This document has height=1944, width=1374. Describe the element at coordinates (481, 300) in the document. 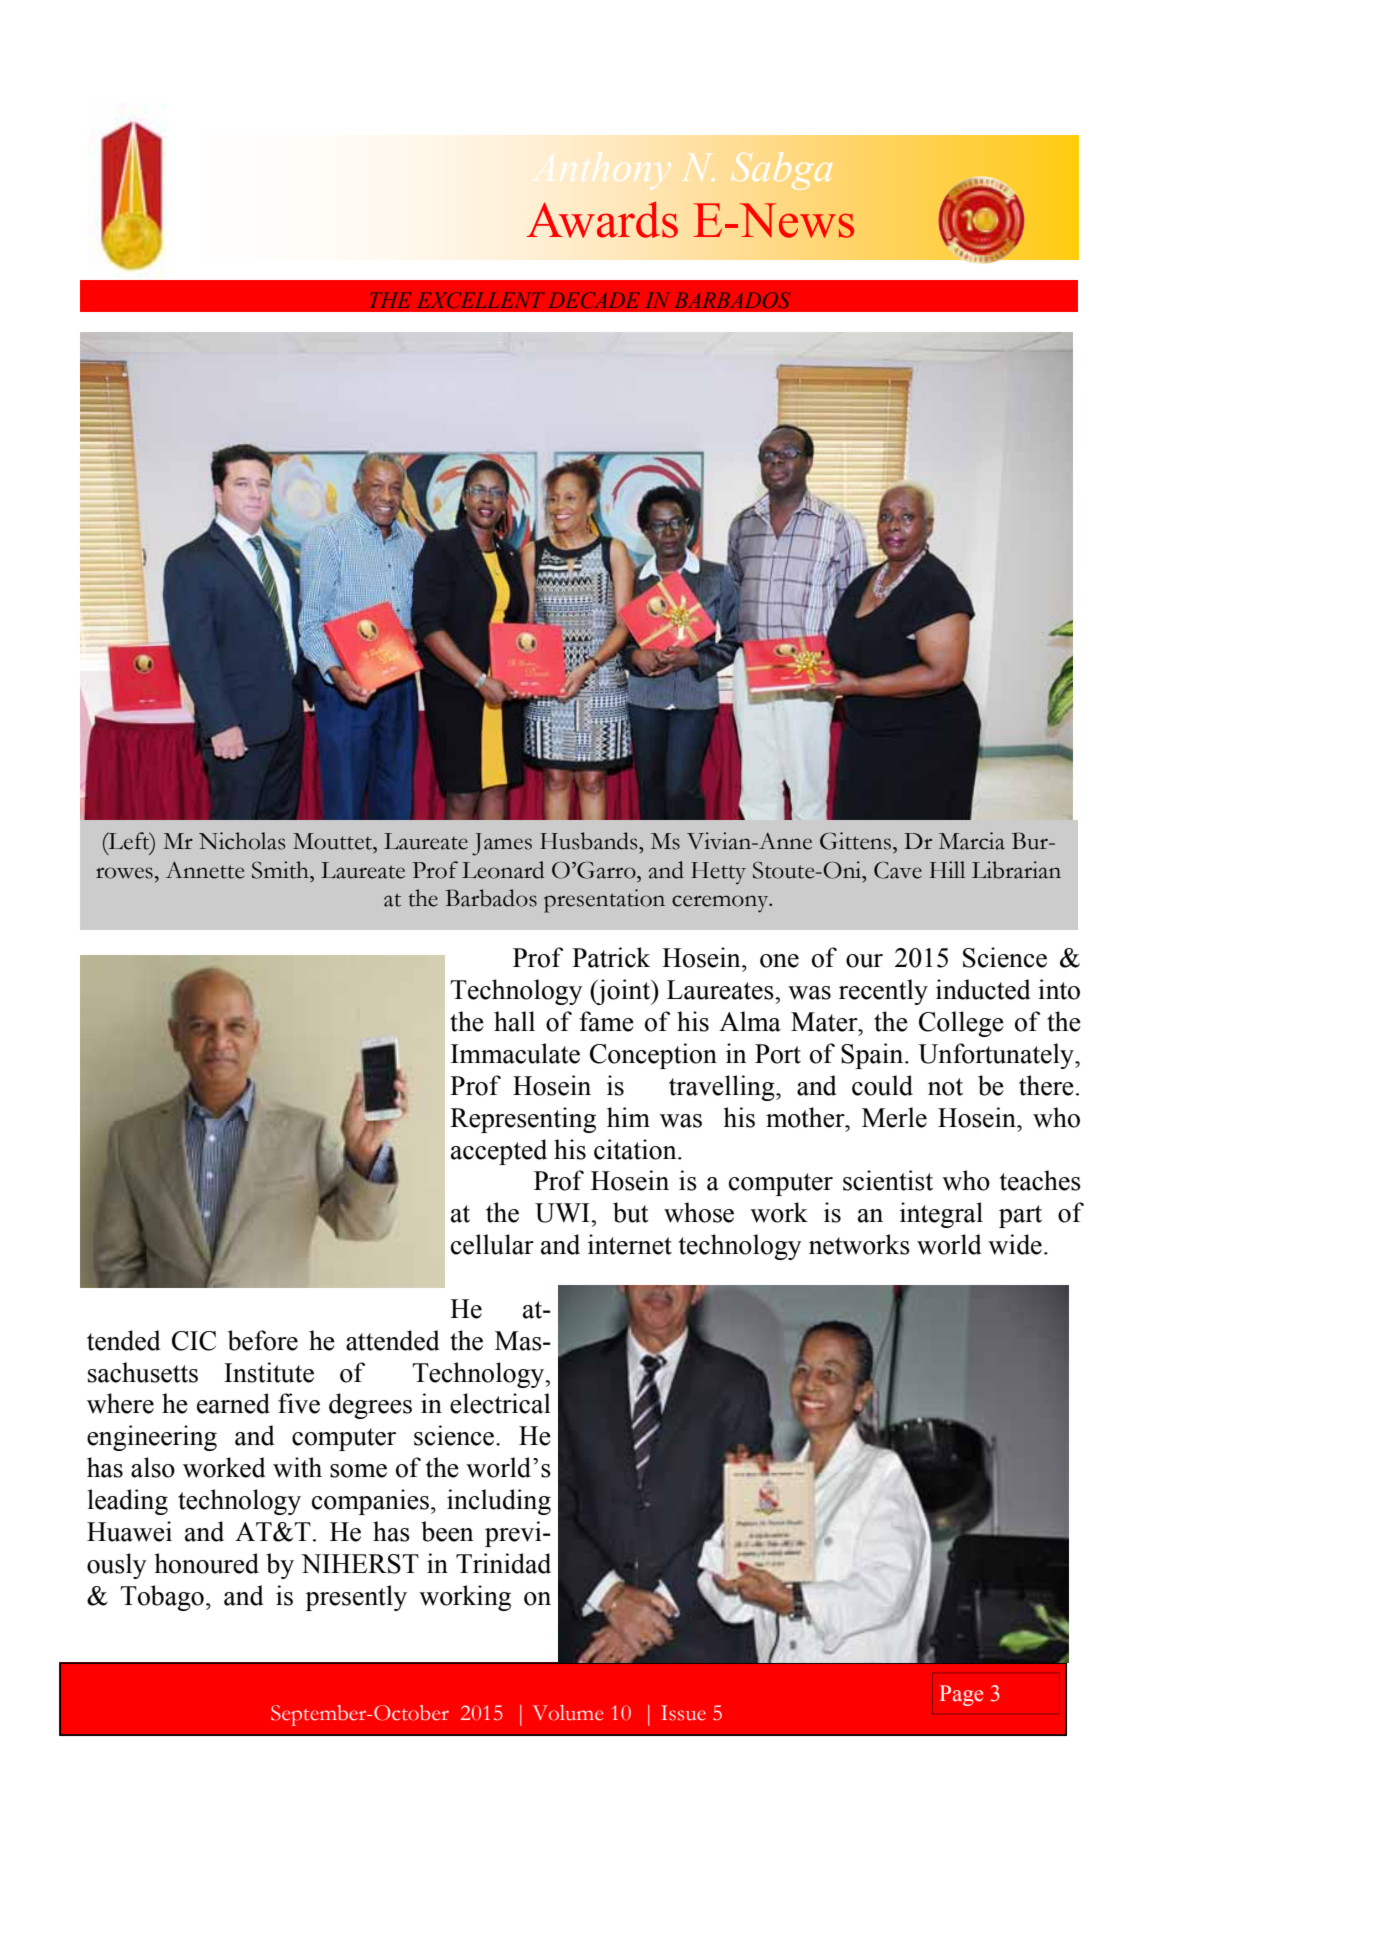

I see `EXCELLENT` at that location.
